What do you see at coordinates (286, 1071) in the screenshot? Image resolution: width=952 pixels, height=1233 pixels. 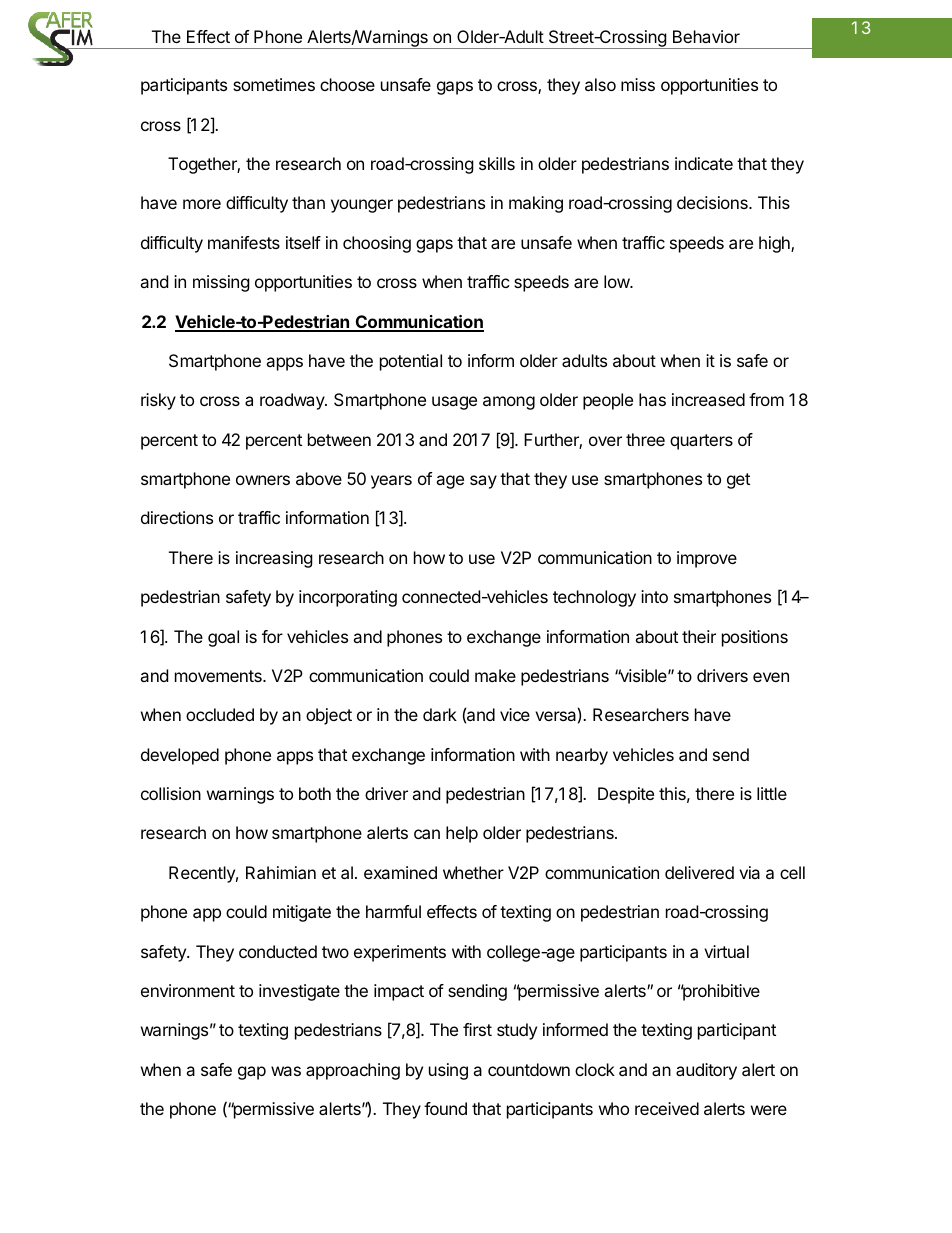 I see `was` at bounding box center [286, 1071].
